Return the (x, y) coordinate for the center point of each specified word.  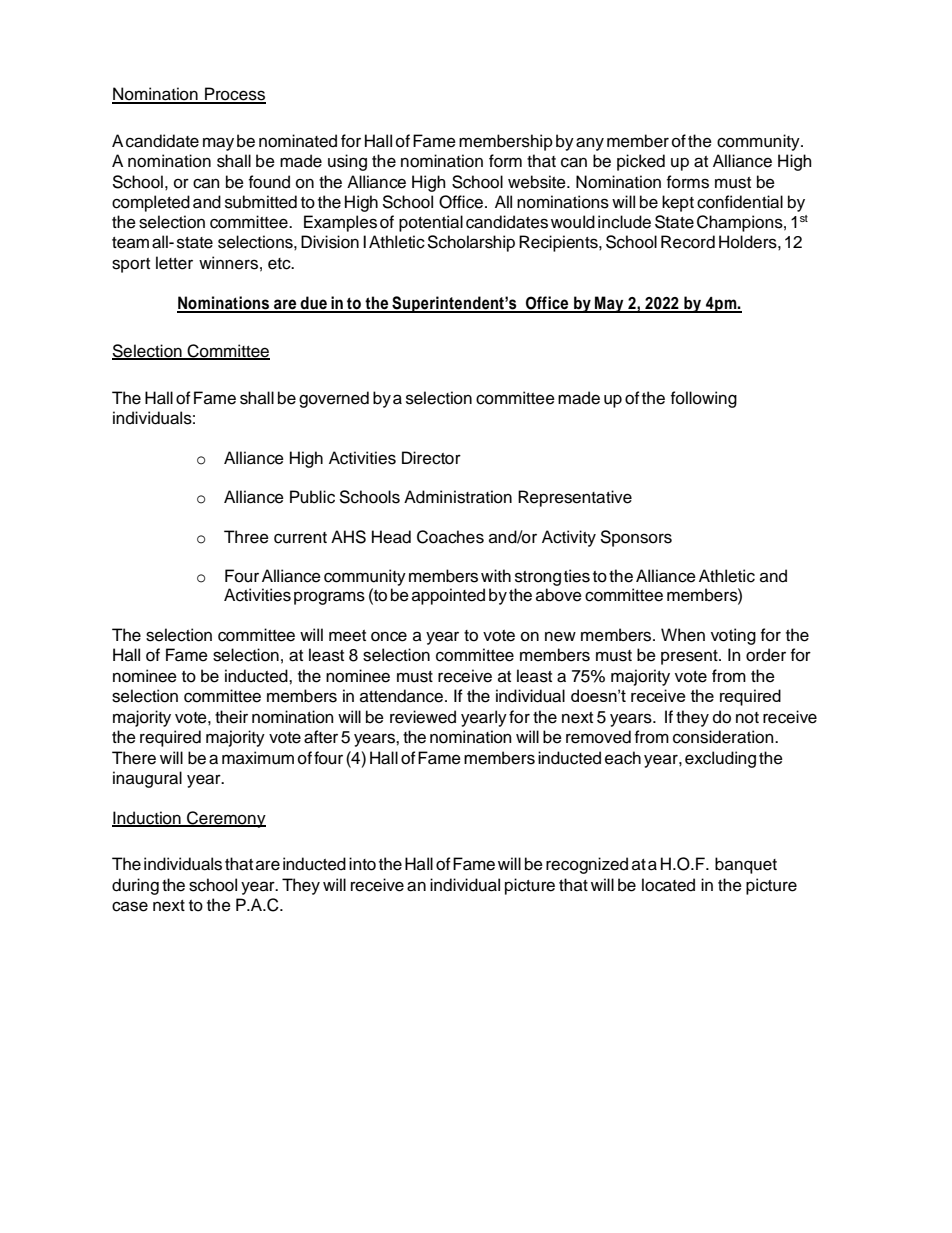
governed (334, 399)
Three (246, 537)
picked (641, 162)
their (231, 717)
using (347, 162)
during (135, 886)
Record (688, 242)
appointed (448, 596)
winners (228, 263)
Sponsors (636, 538)
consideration (724, 737)
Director (431, 458)
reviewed (423, 717)
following (704, 399)
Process (234, 95)
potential (431, 223)
